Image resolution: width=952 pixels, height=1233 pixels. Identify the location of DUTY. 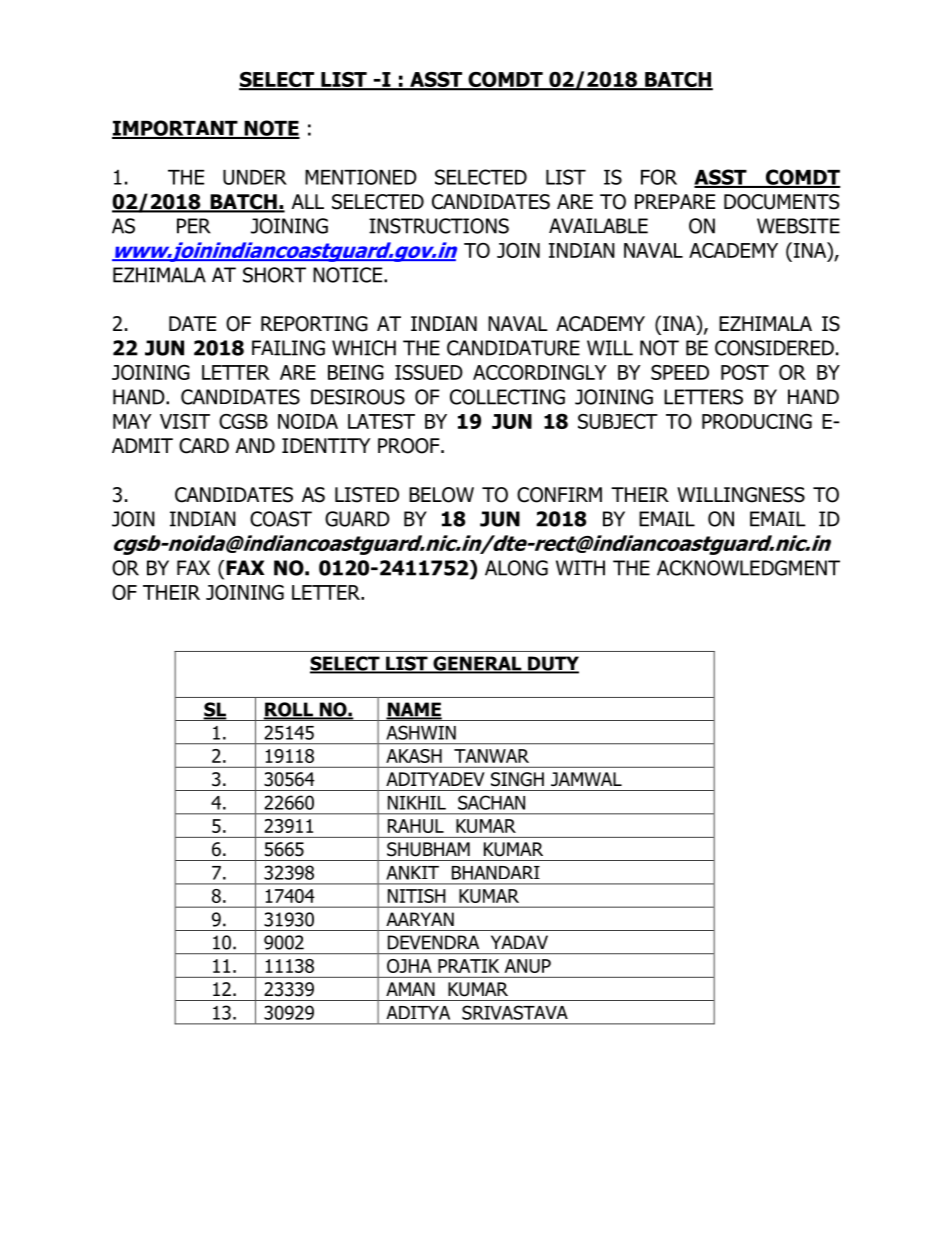
(552, 664).
